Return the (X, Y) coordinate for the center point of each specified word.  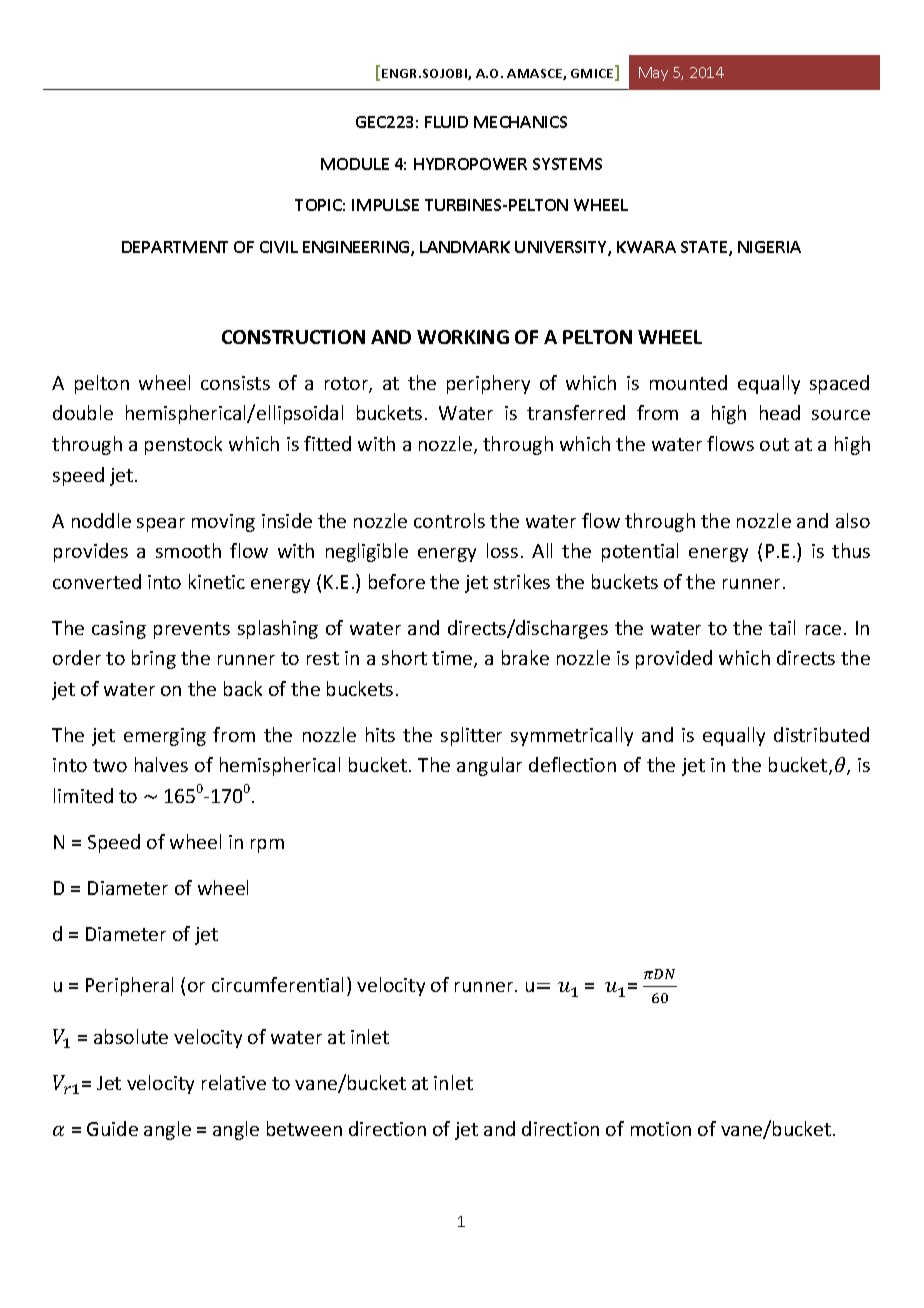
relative (234, 1082)
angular (489, 766)
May (653, 74)
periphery (488, 384)
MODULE (355, 164)
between (304, 1128)
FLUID (446, 122)
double (83, 412)
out (774, 444)
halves (161, 764)
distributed (821, 734)
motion (661, 1129)
